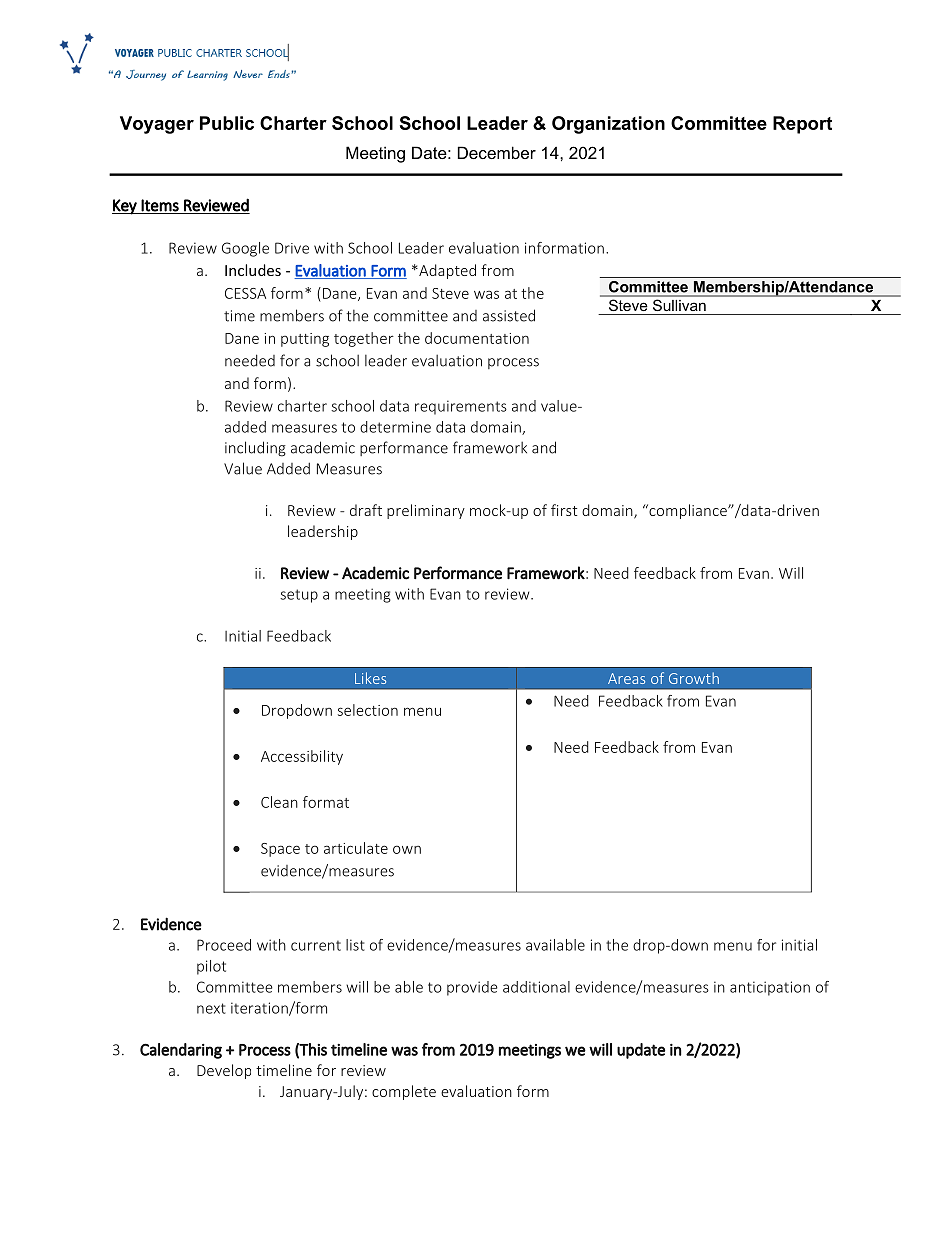 The height and width of the screenshot is (1233, 952). Describe the element at coordinates (802, 125) in the screenshot. I see `Report` at that location.
